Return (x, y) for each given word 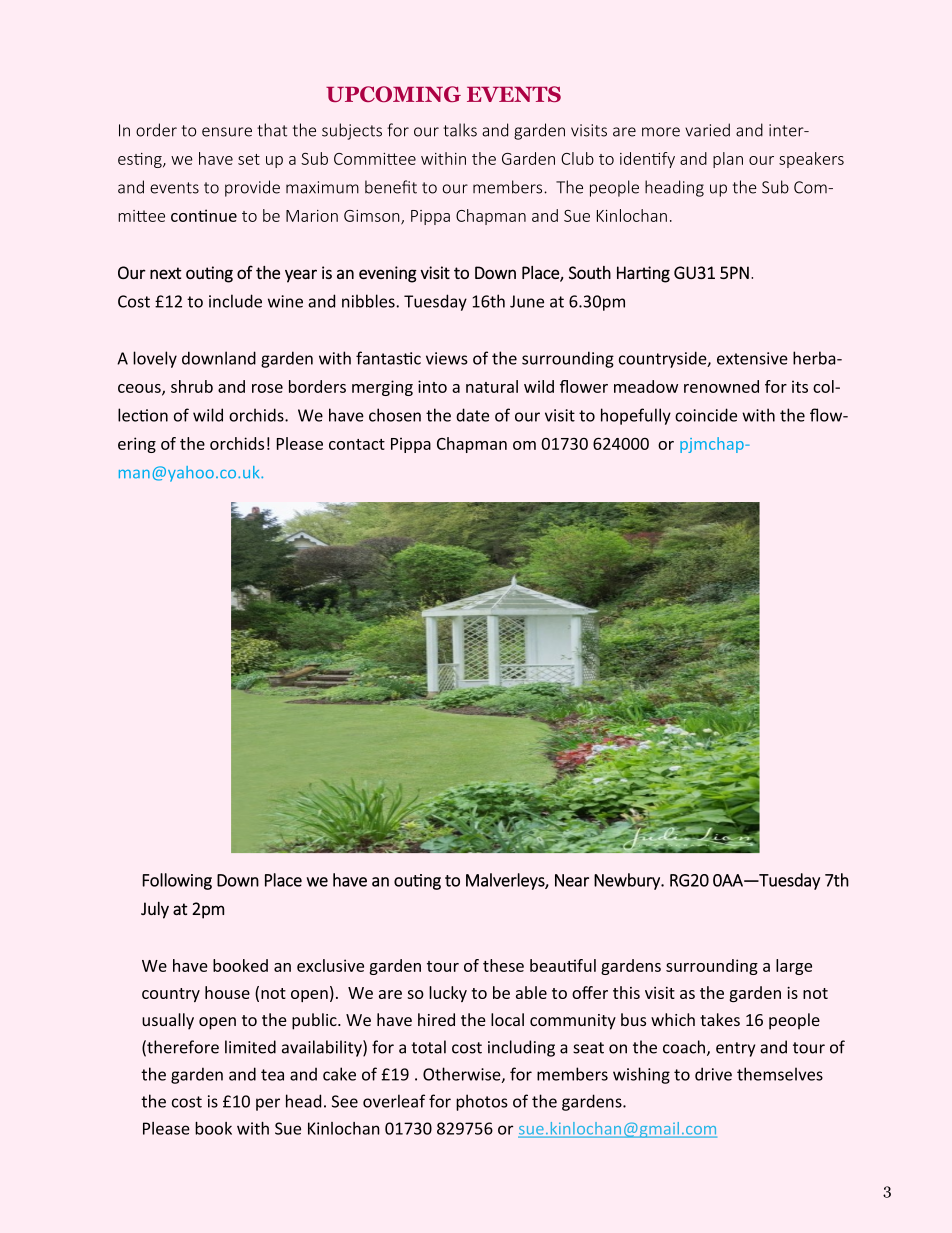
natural (492, 386)
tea (272, 1075)
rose (267, 388)
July (155, 910)
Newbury (628, 881)
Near (572, 880)
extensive (752, 358)
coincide (706, 415)
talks (460, 130)
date (472, 415)
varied (707, 130)
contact (357, 444)
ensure (227, 132)
